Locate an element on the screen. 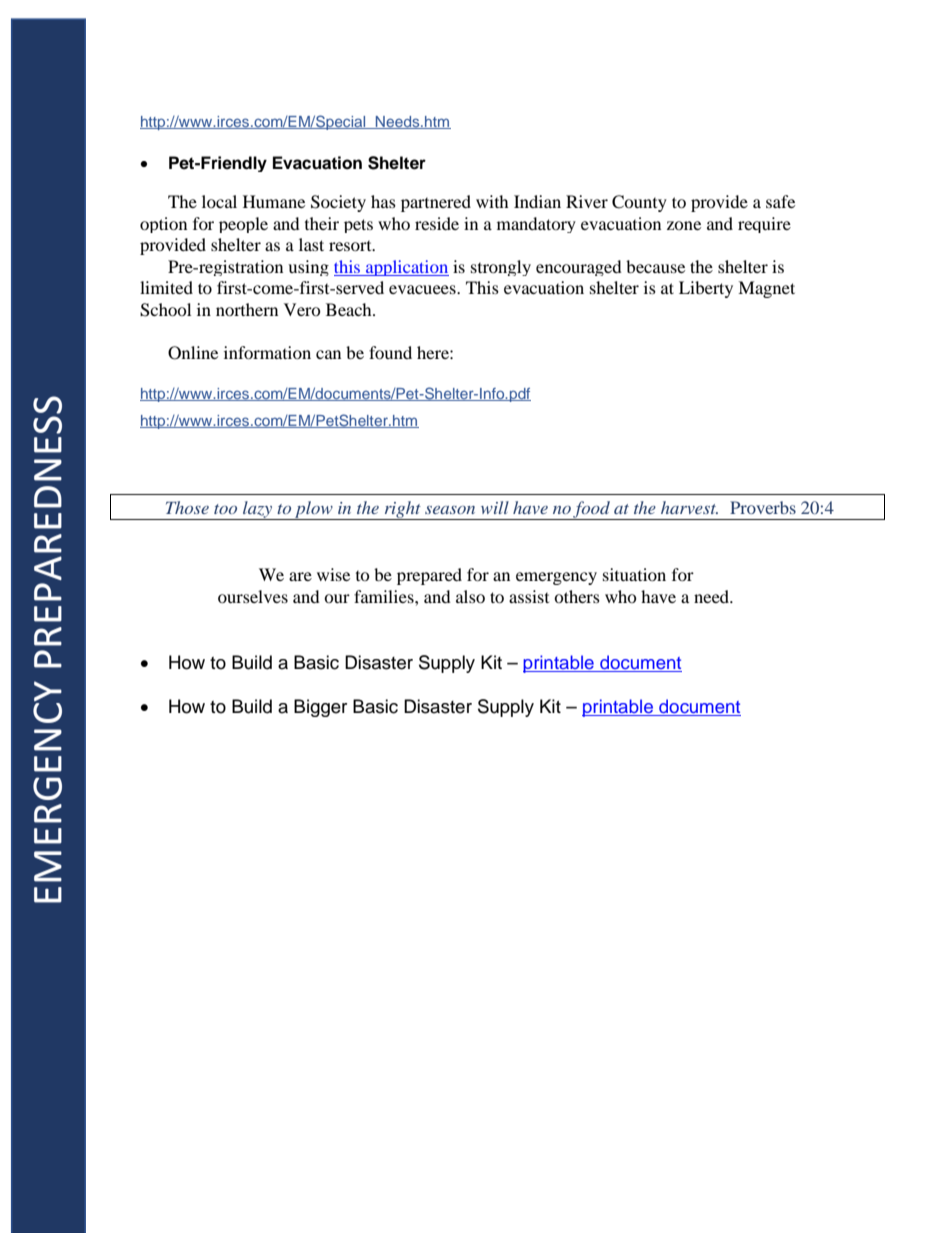 This screenshot has height=1233, width=952. zone is located at coordinates (684, 225).
